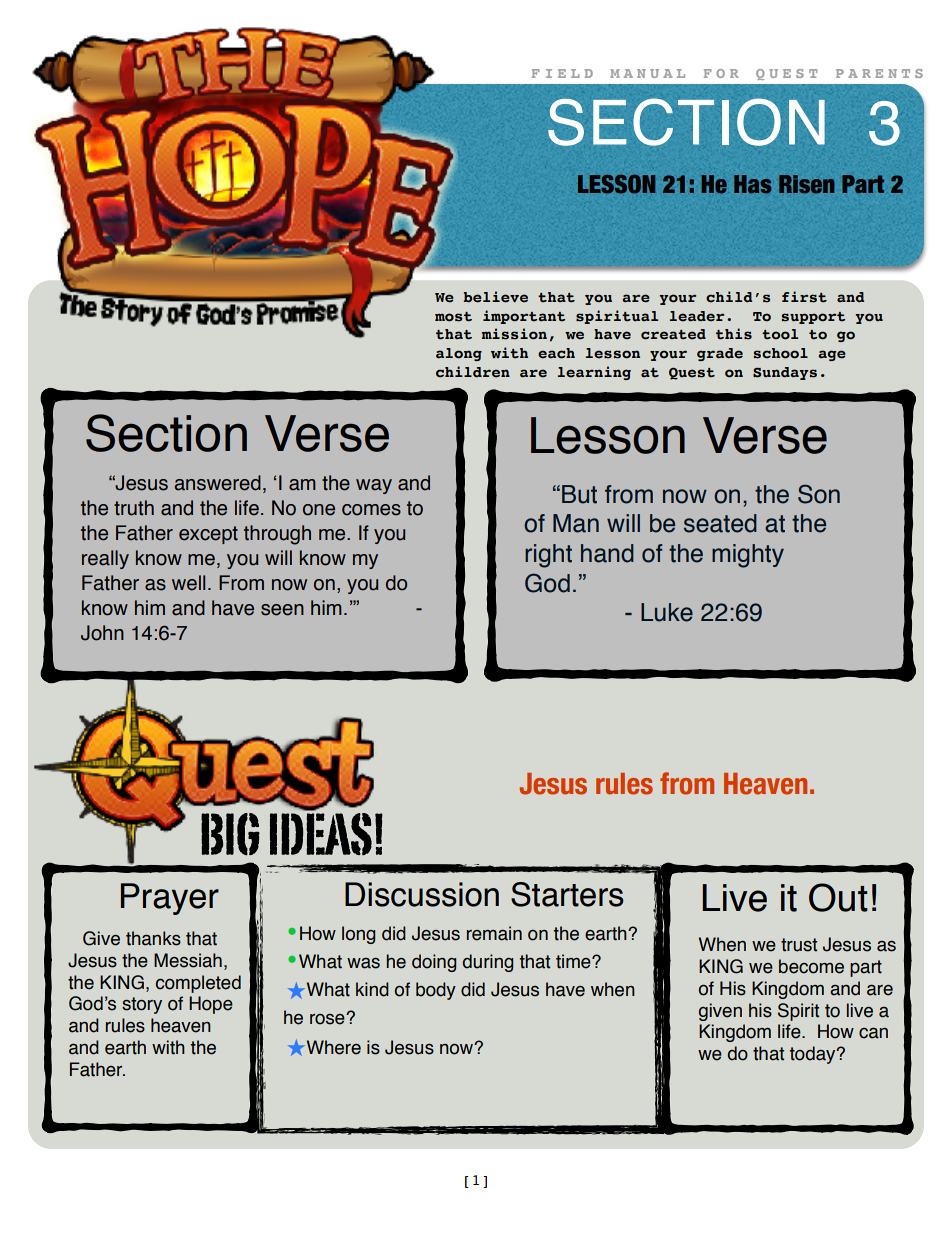 The height and width of the screenshot is (1233, 952). I want to click on each, so click(556, 353).
